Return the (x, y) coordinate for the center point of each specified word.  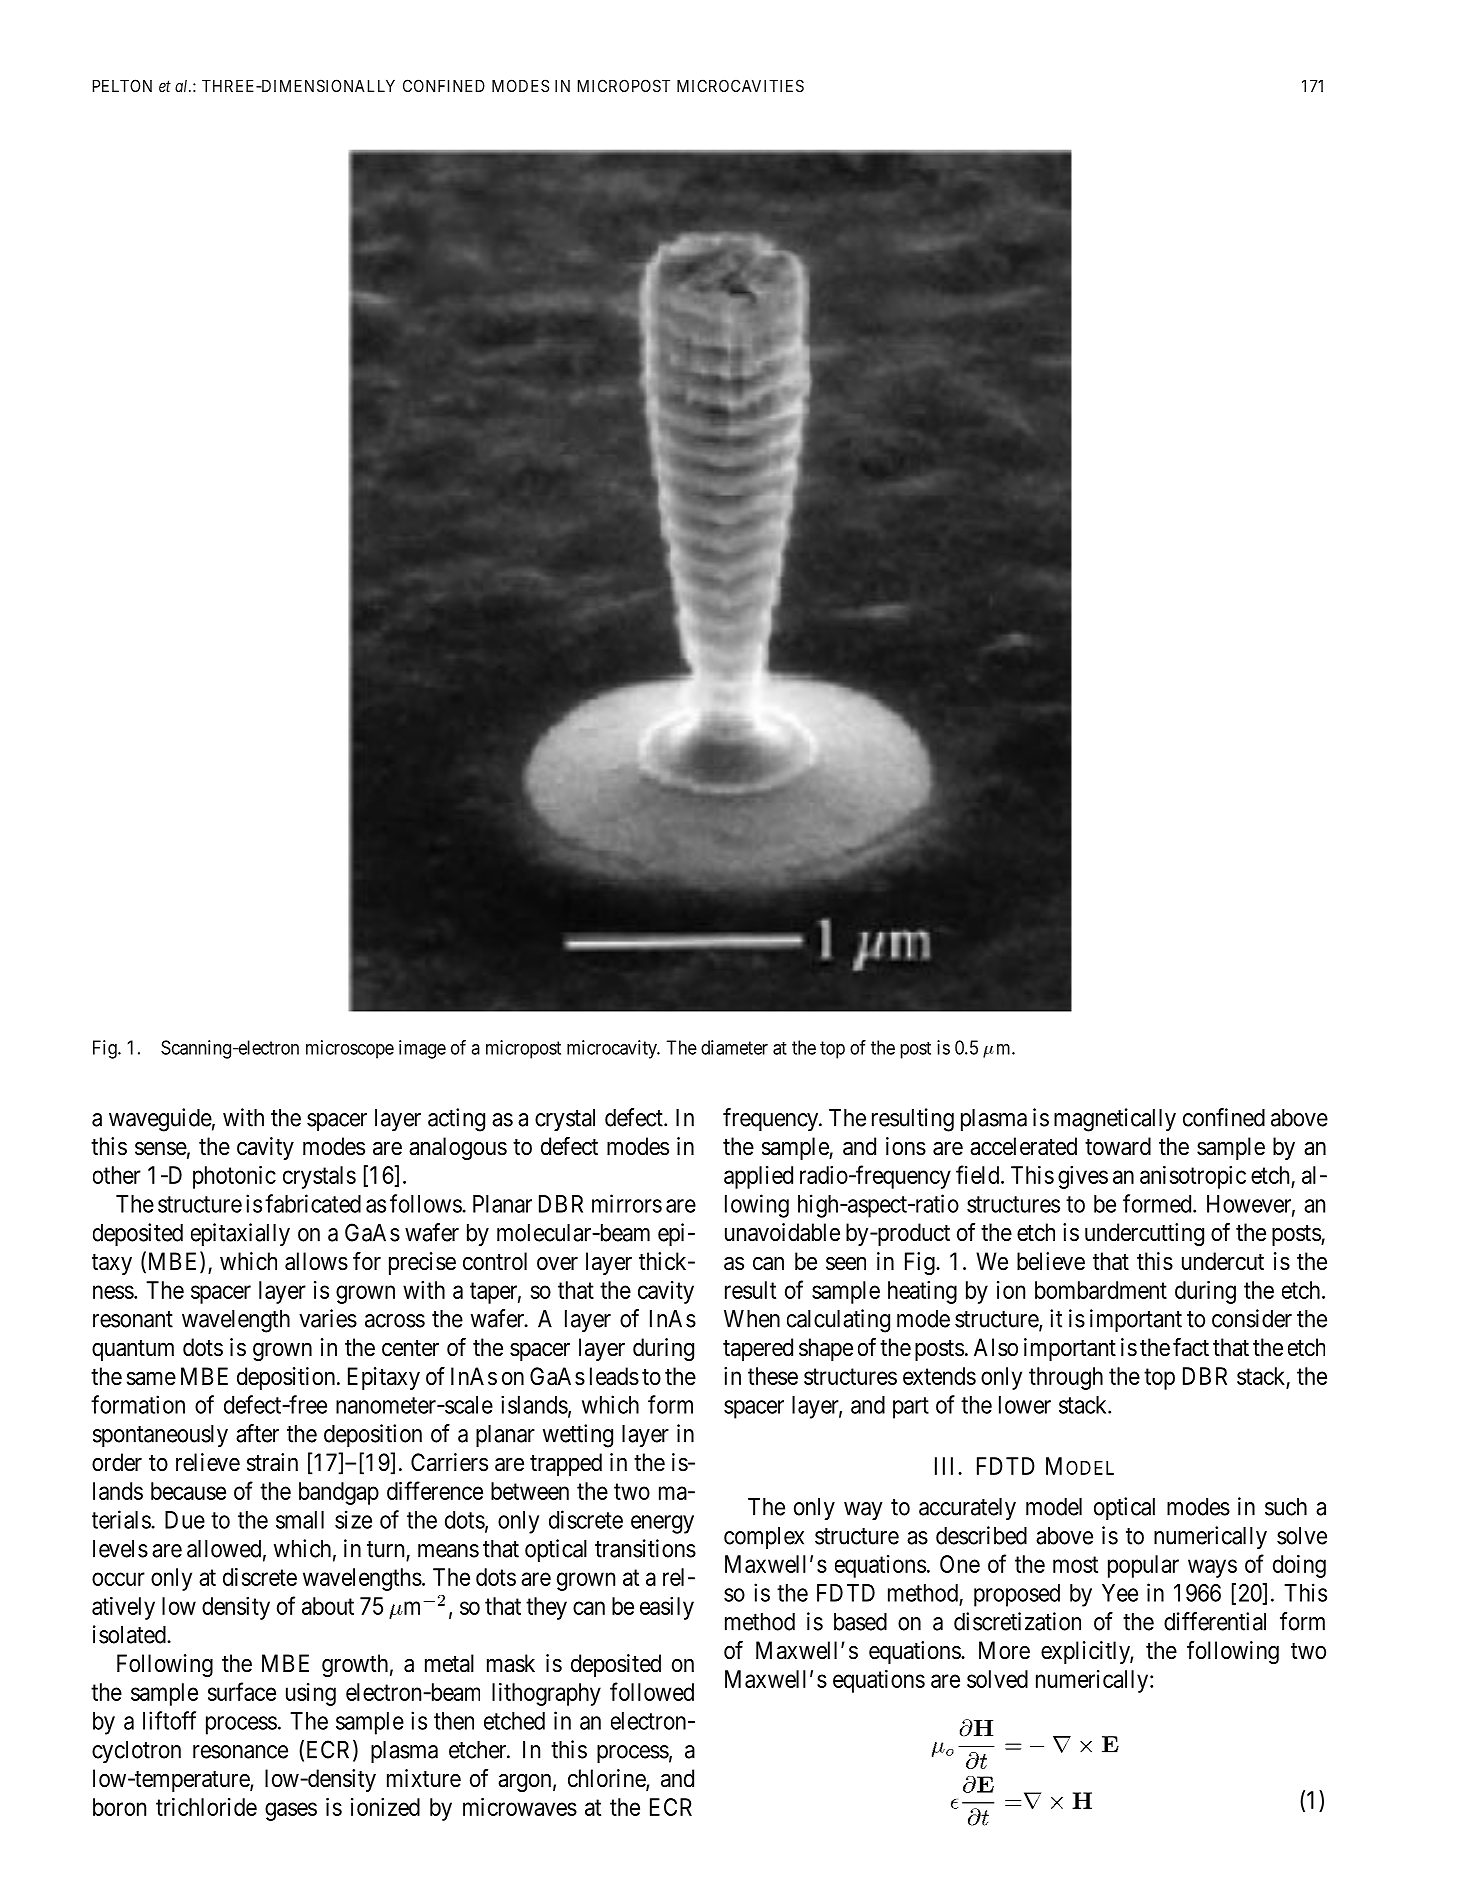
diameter (734, 1047)
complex (764, 1538)
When (752, 1319)
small (300, 1520)
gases (291, 1811)
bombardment (1101, 1290)
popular (1143, 1566)
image (422, 1049)
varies (328, 1318)
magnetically (1115, 1120)
